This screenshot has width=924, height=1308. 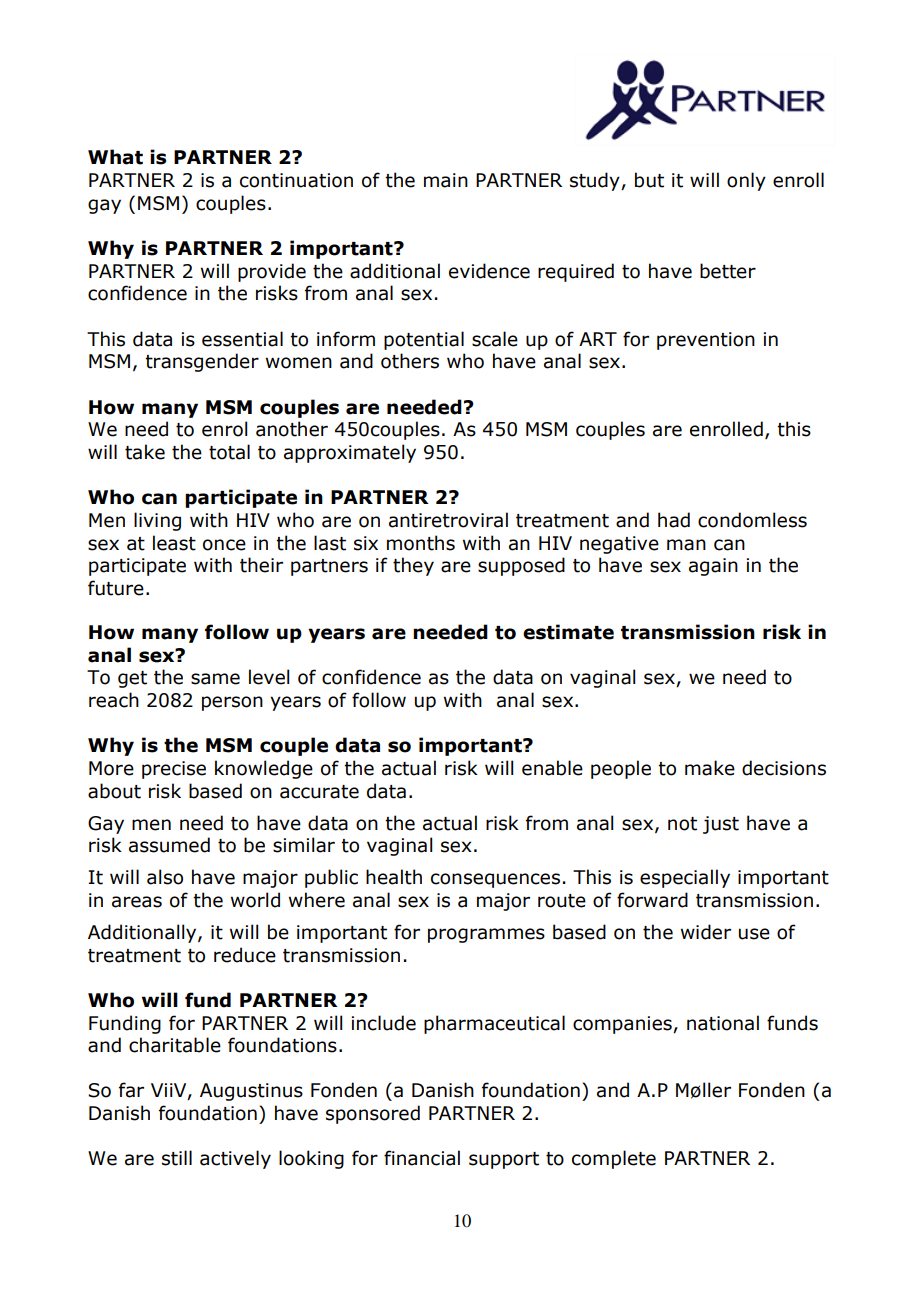 I want to click on same, so click(x=215, y=679).
